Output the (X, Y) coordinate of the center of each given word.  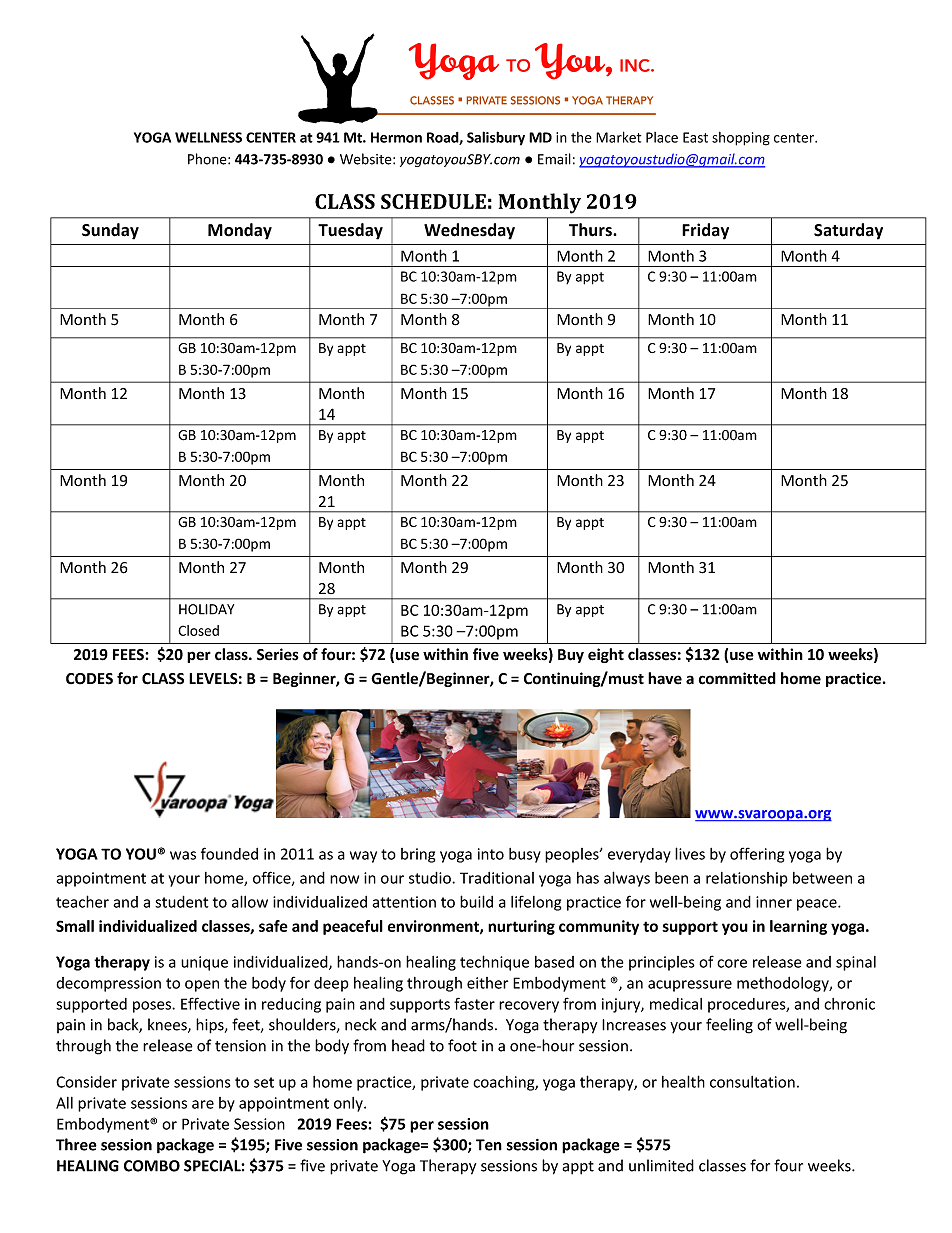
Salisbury (496, 138)
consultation (752, 1082)
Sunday (110, 231)
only (349, 1104)
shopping (741, 139)
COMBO (152, 1166)
